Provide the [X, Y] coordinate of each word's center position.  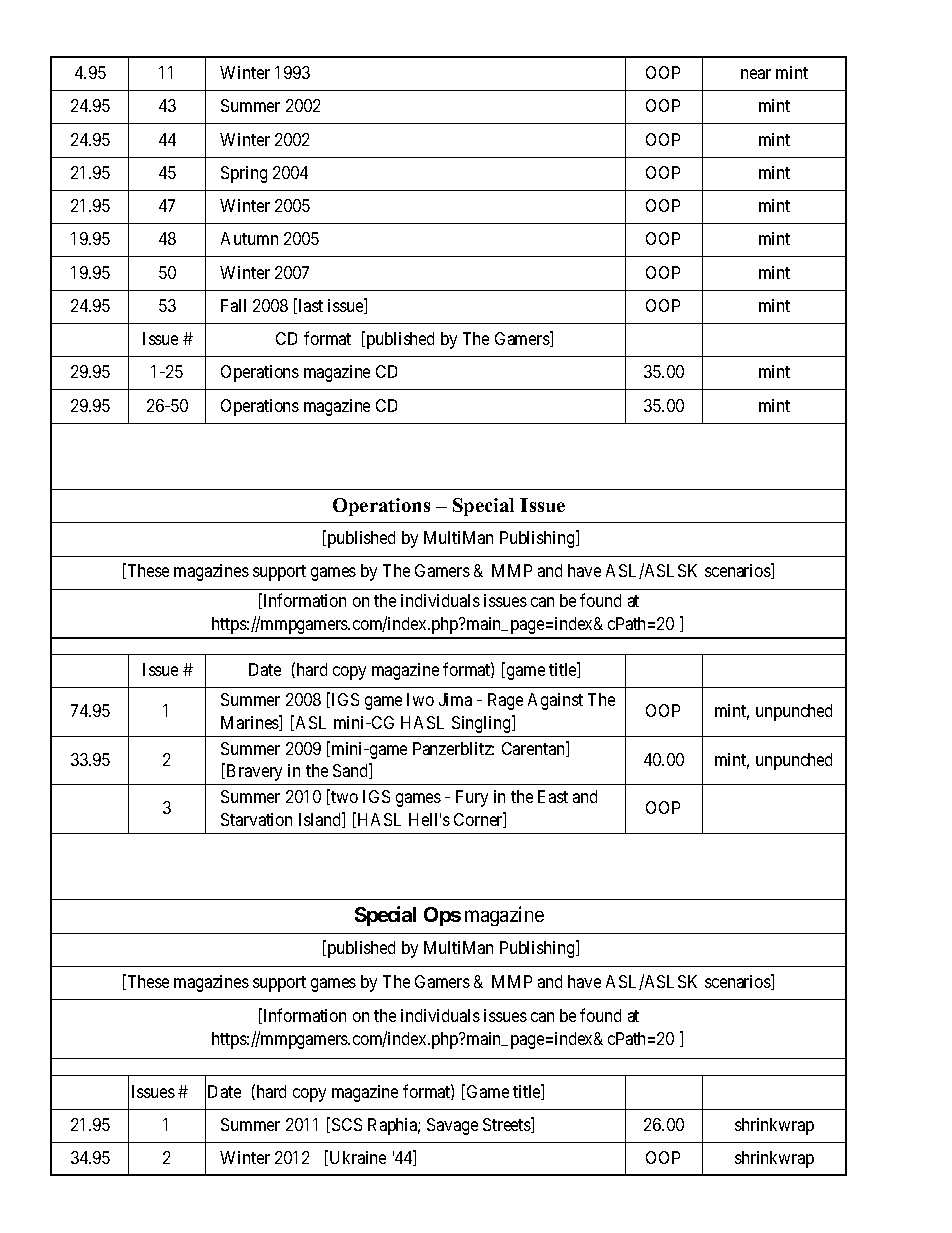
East [553, 796]
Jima [455, 699]
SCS [347, 1124]
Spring [244, 174]
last [311, 305]
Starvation [256, 819]
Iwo [420, 699]
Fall [233, 305]
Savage [452, 1126]
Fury [472, 798]
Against [555, 701]
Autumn [249, 238]
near [756, 74]
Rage [505, 701]
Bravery [254, 772]
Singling [482, 724]
